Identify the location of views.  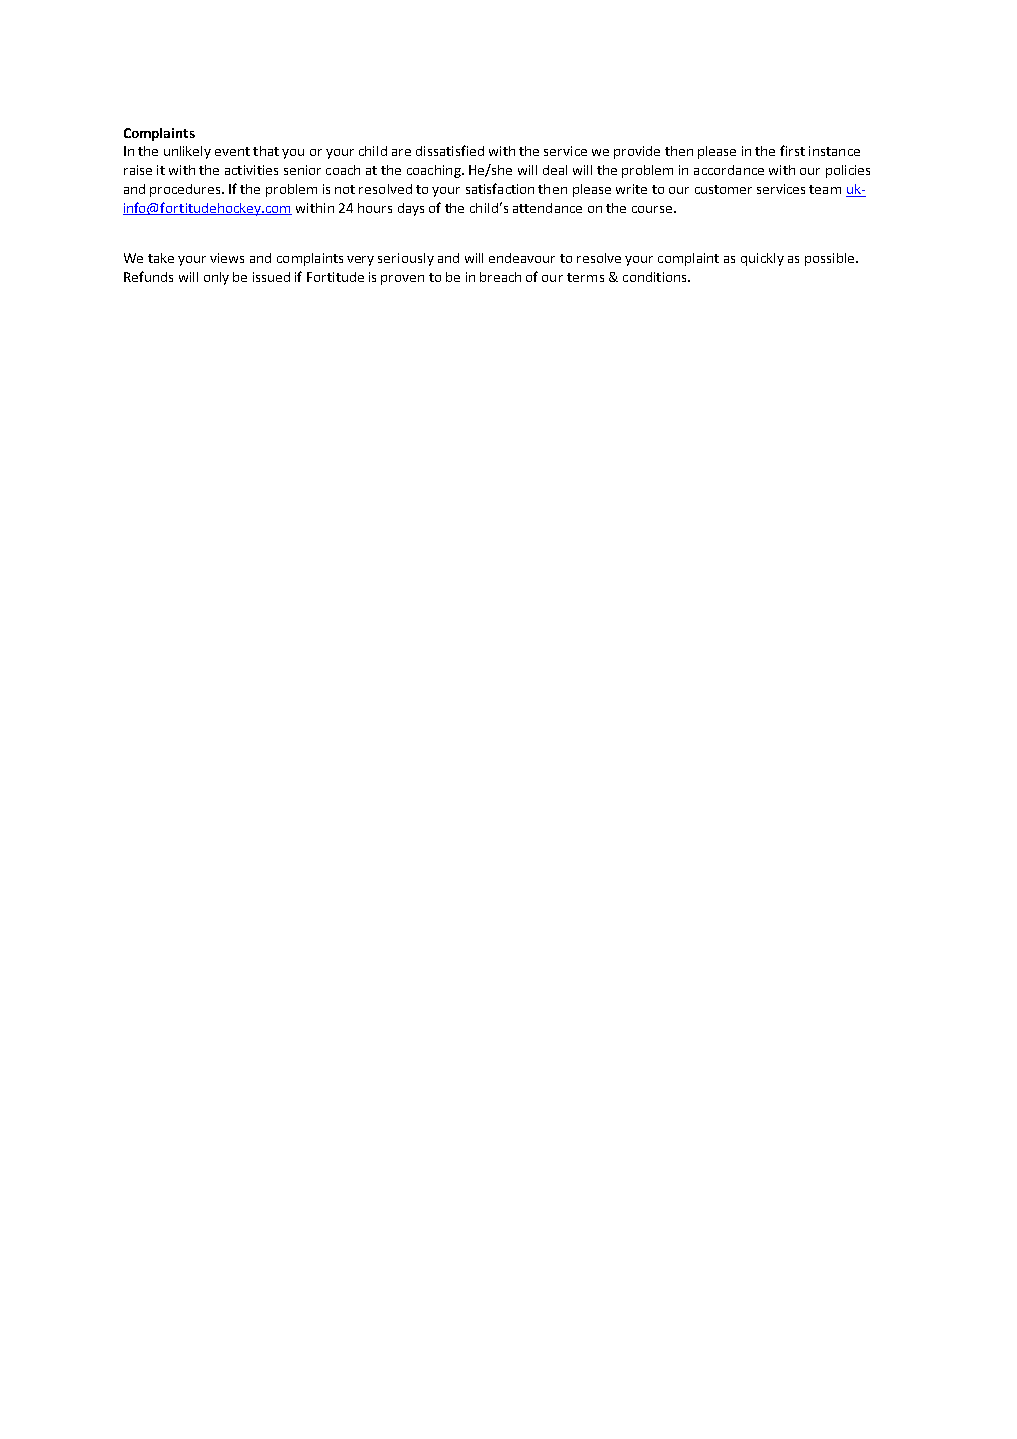
(227, 258).
